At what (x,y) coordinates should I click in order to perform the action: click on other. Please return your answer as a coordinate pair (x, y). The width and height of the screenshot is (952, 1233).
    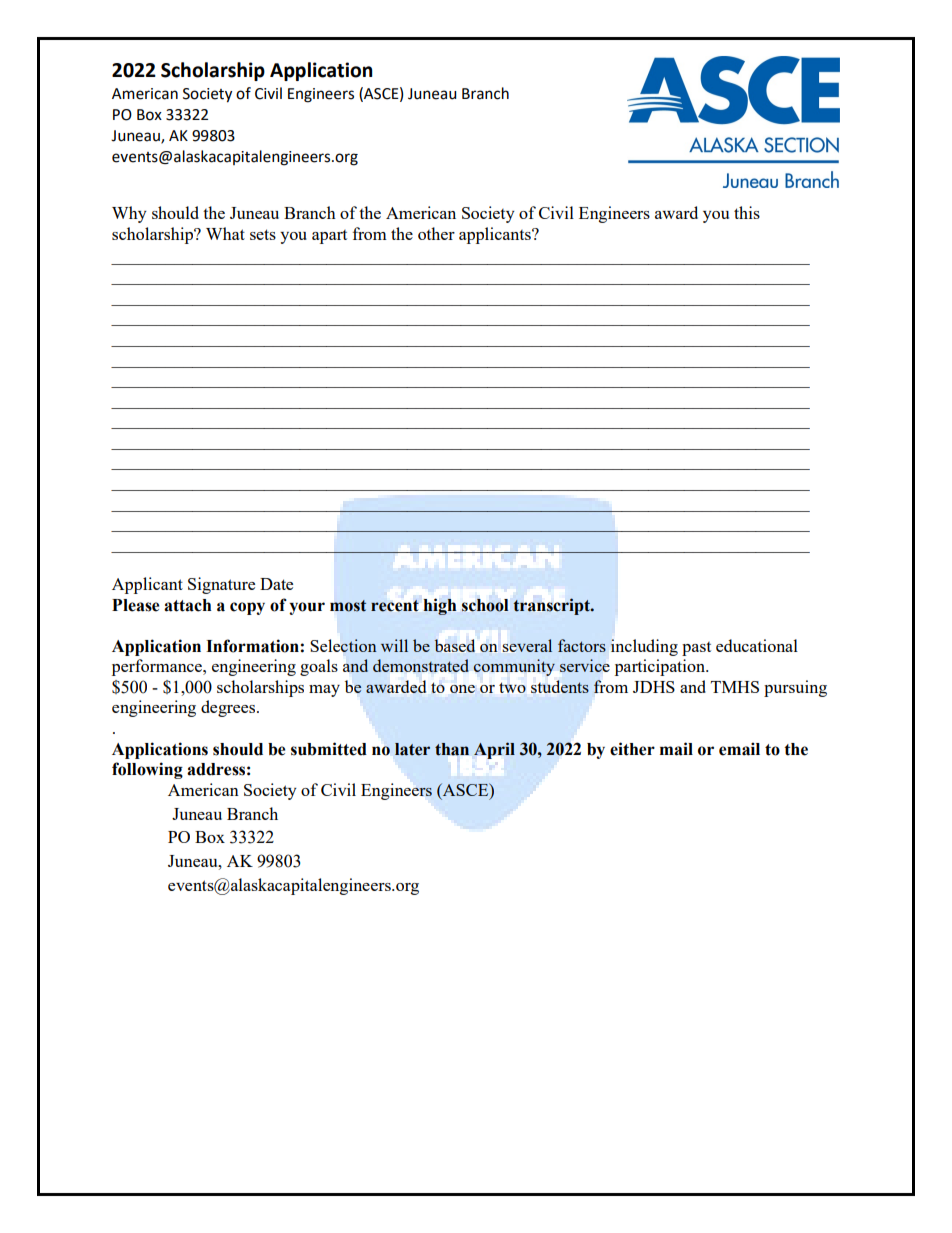
    Looking at the image, I should click on (436, 233).
